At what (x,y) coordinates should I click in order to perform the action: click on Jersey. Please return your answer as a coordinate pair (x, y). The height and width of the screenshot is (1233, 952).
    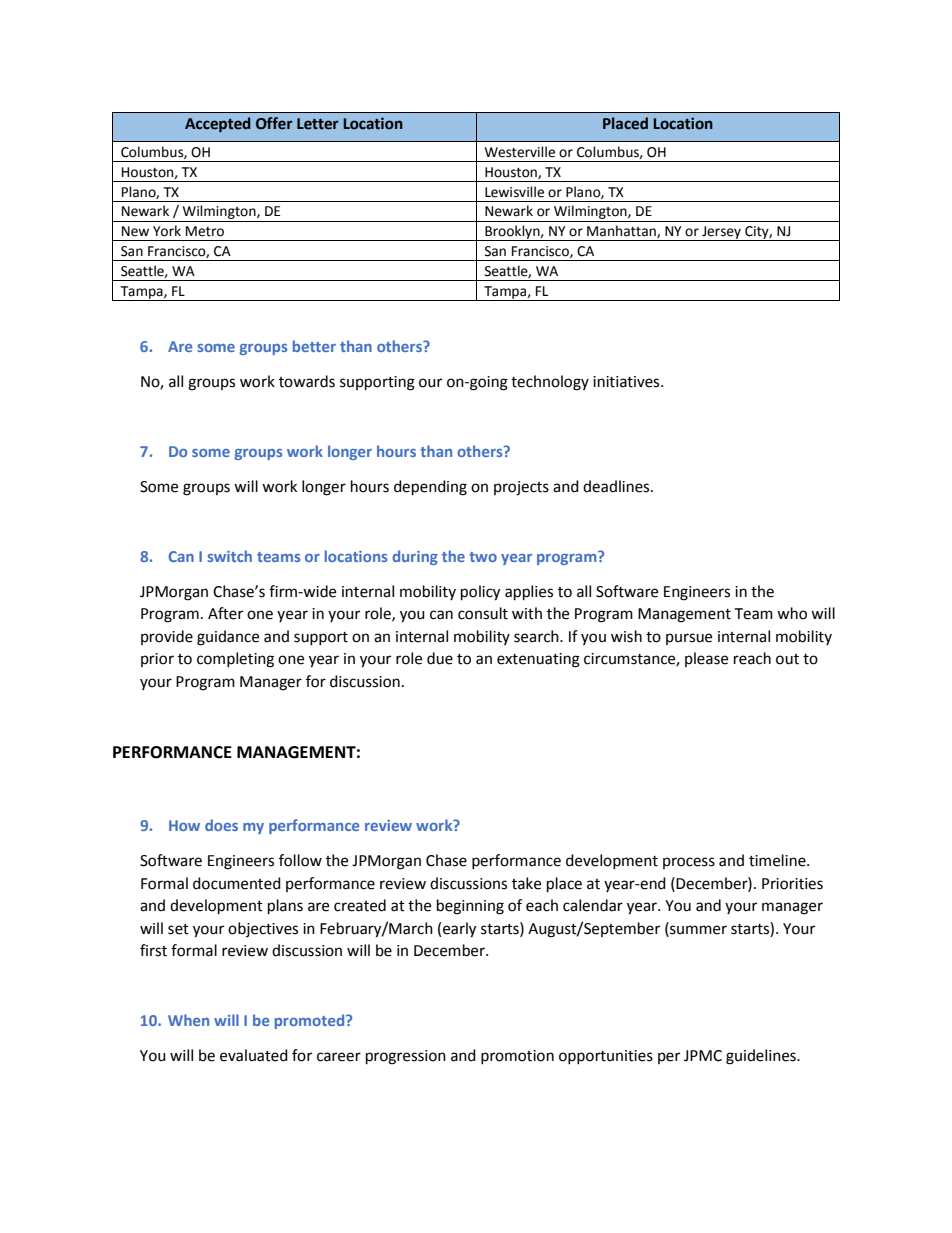
    Looking at the image, I should click on (721, 233).
